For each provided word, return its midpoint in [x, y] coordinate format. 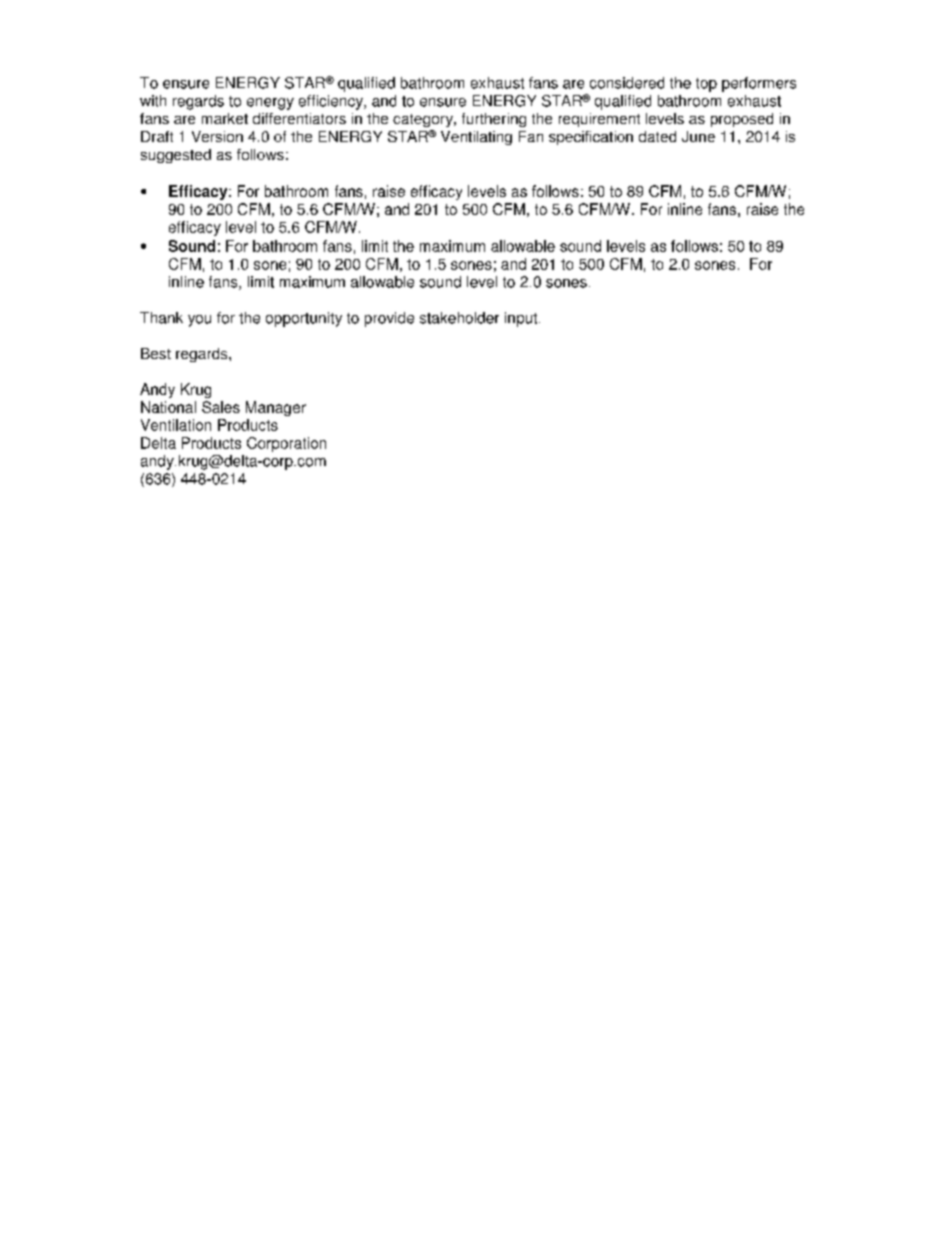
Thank [161, 318]
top [706, 85]
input [522, 319]
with [153, 101]
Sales [221, 407]
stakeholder [459, 318]
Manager [276, 408]
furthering [494, 120]
